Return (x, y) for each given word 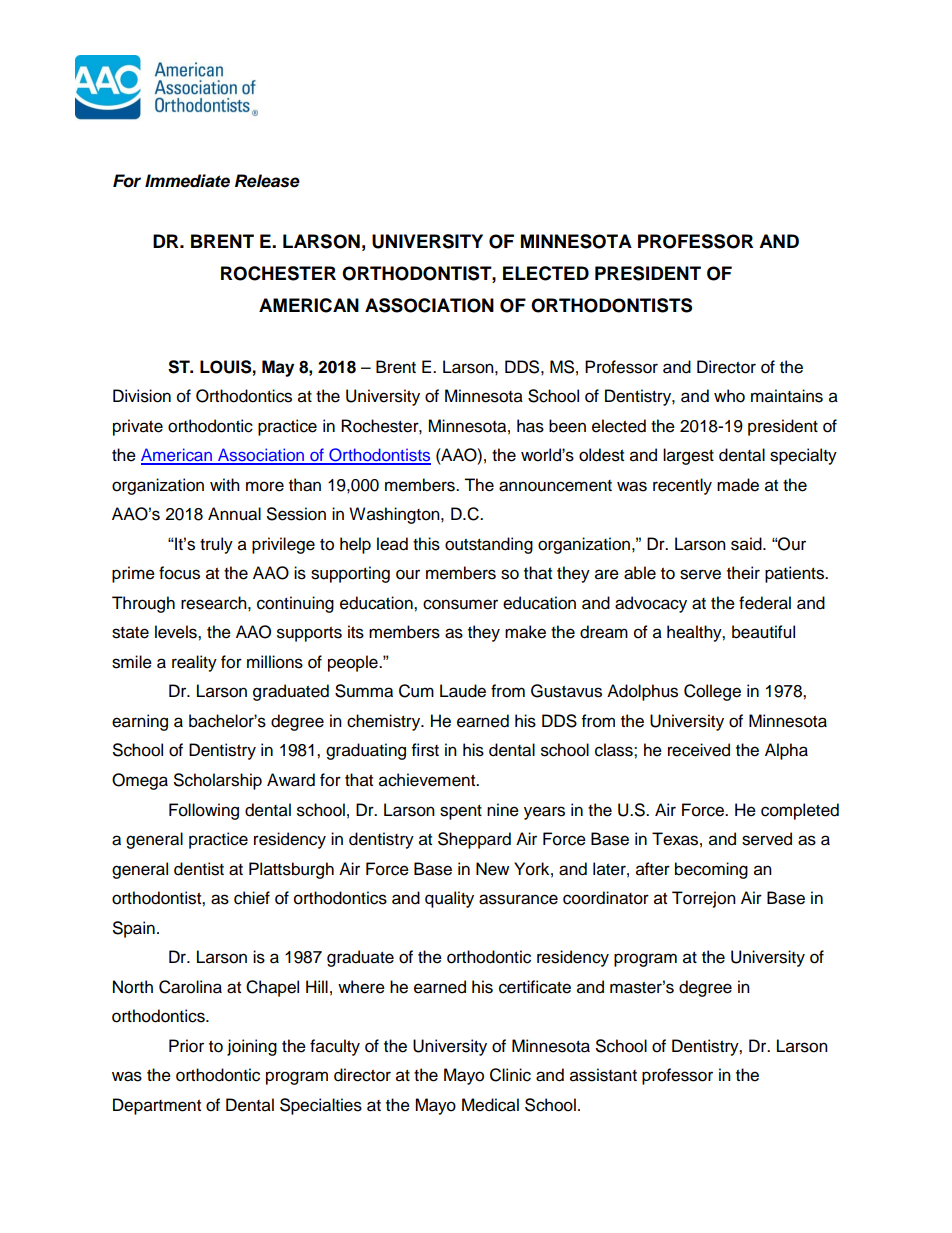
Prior (186, 1046)
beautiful (763, 632)
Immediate (187, 181)
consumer (460, 604)
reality (194, 663)
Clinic (510, 1075)
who (729, 396)
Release (267, 181)
